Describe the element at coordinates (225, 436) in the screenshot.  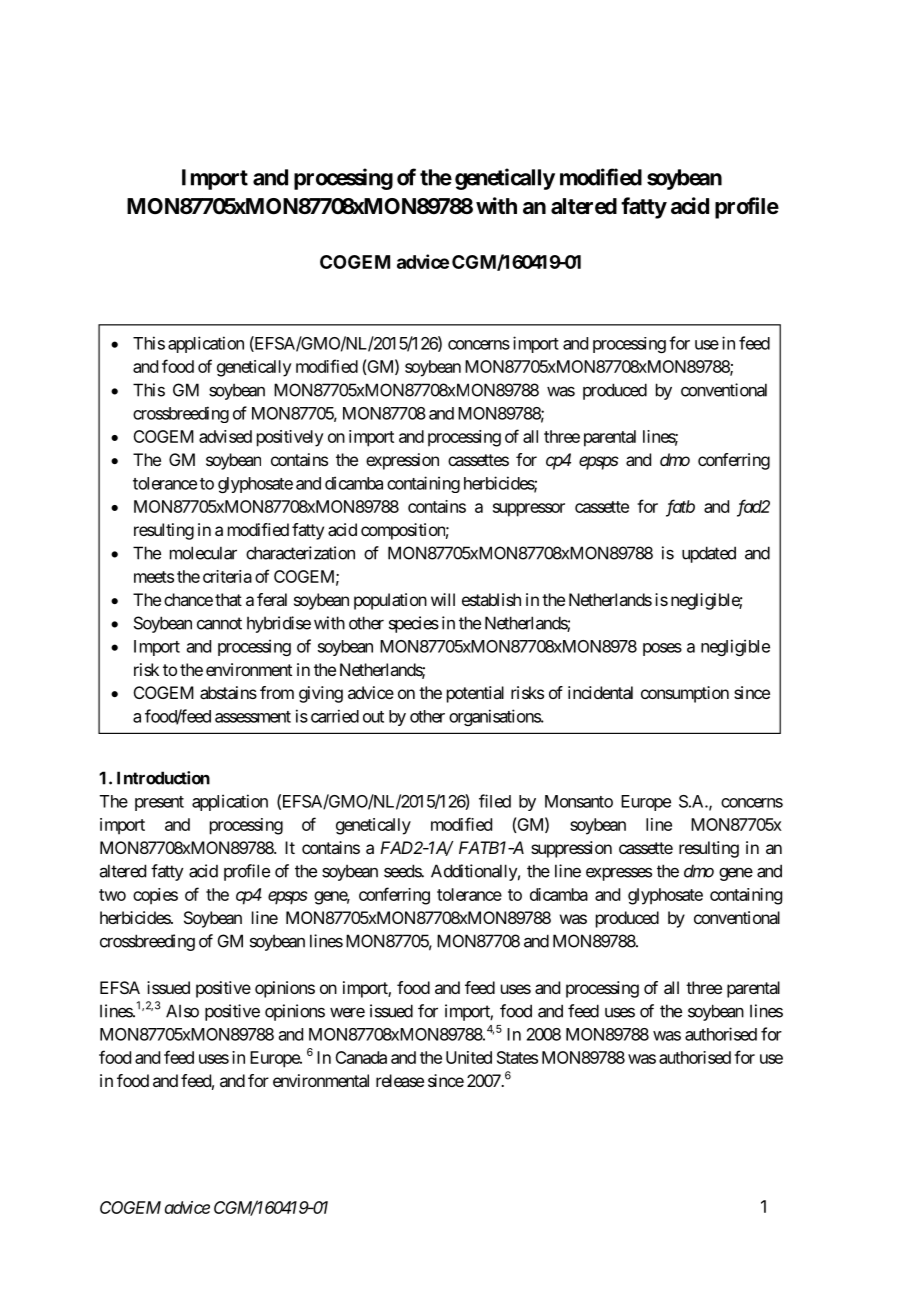
I see `advised` at that location.
